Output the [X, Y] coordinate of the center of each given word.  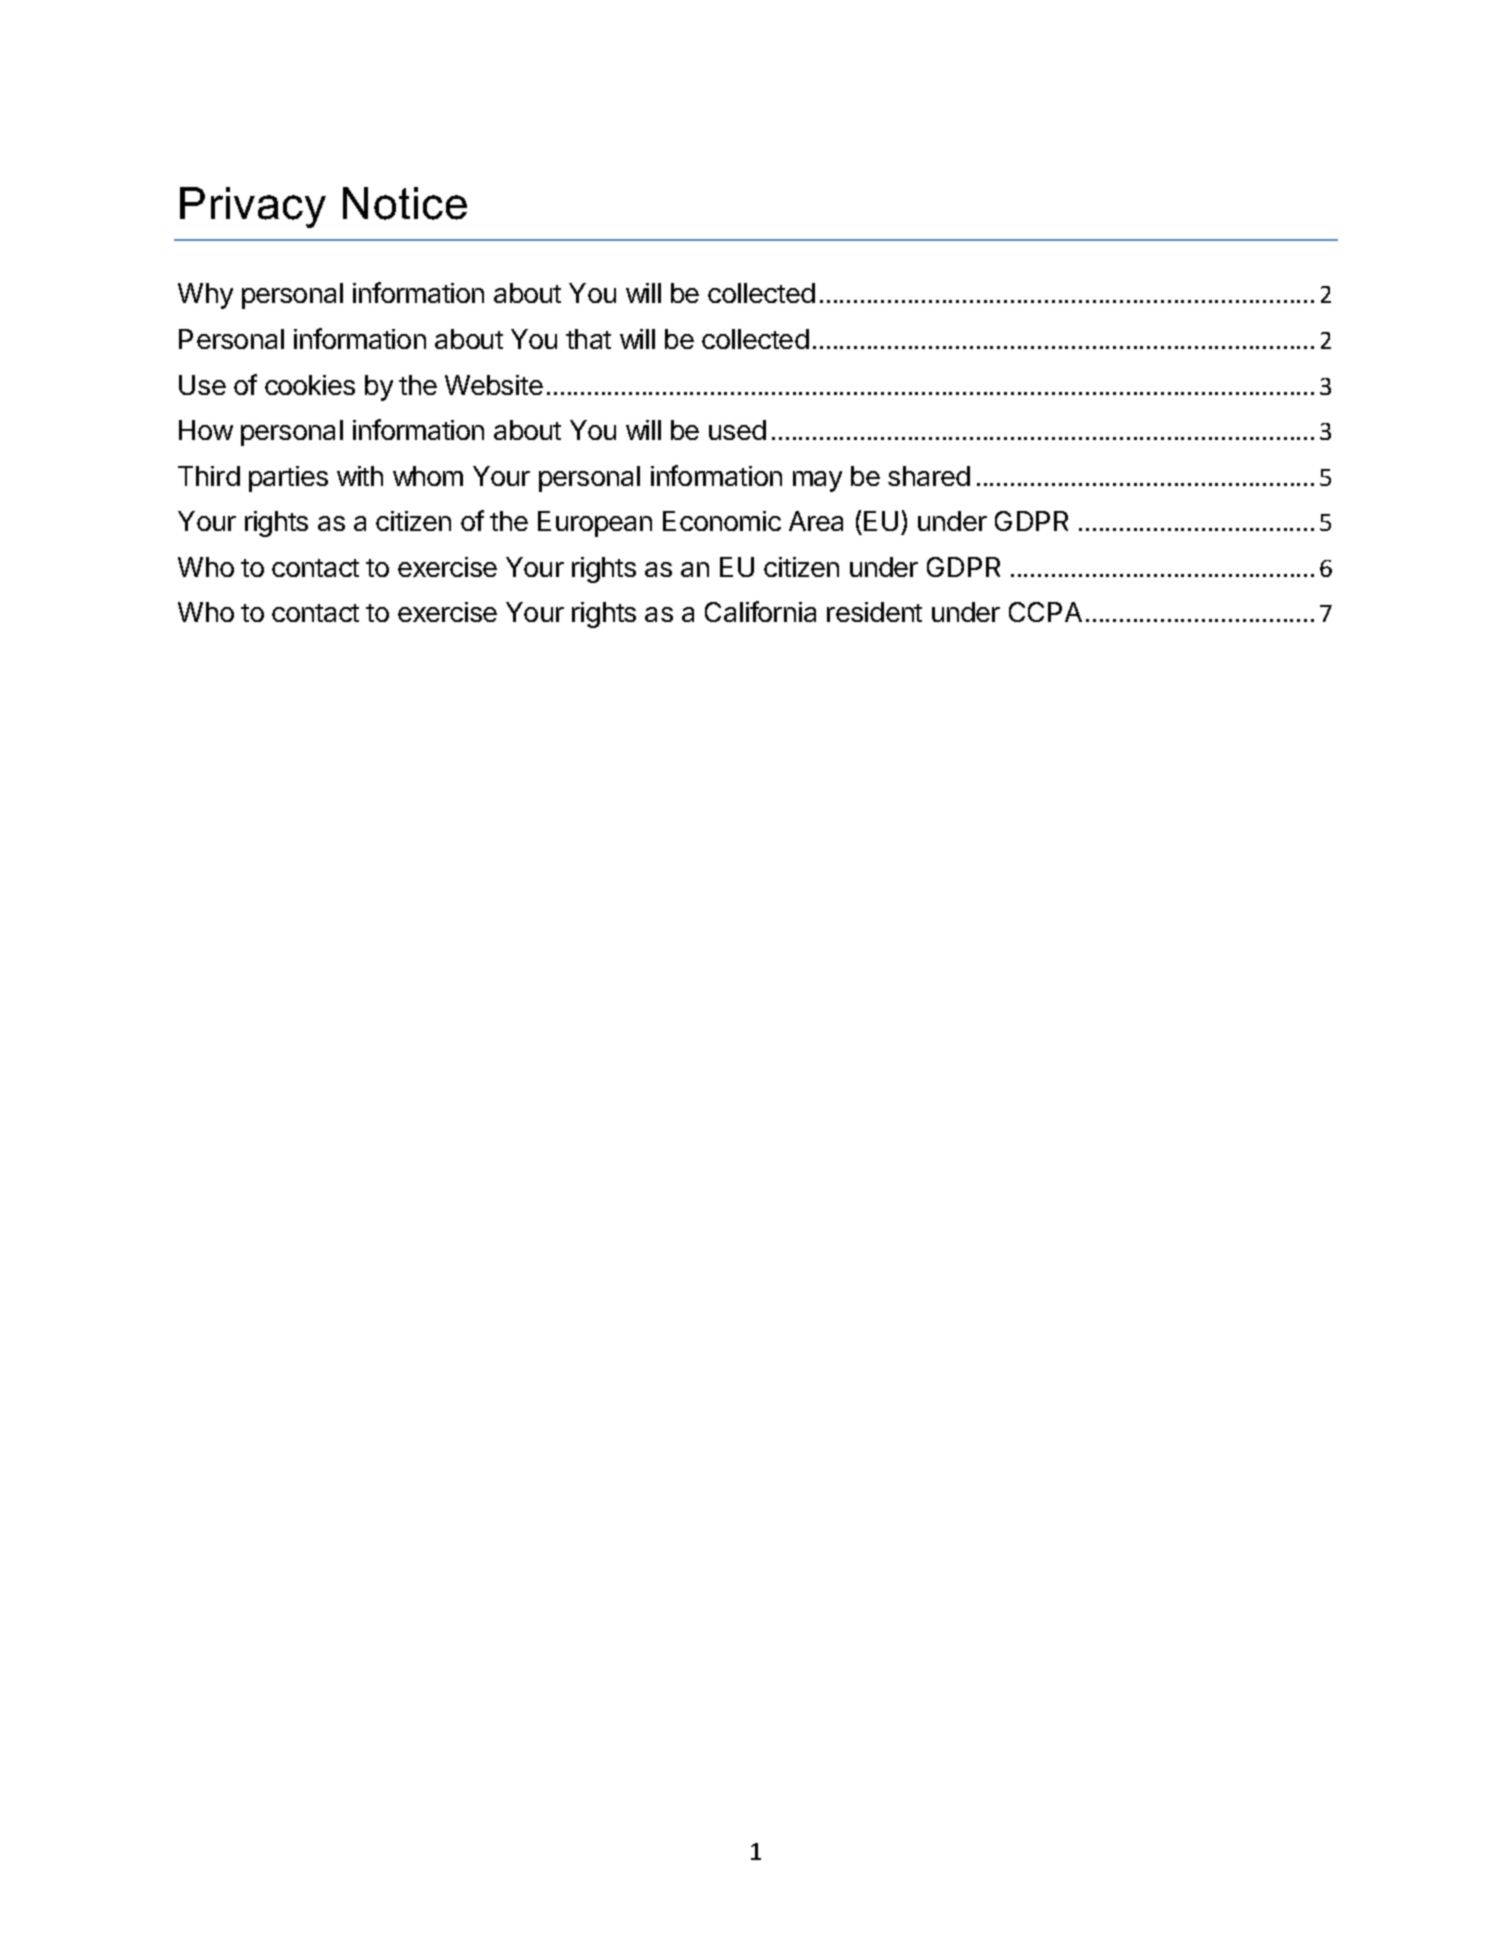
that [588, 339]
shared [929, 476]
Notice [405, 203]
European [595, 524]
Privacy [253, 207]
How [206, 430]
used [737, 430]
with [360, 476]
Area [816, 521]
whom [428, 476]
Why [205, 296]
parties [288, 479]
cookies [310, 385]
